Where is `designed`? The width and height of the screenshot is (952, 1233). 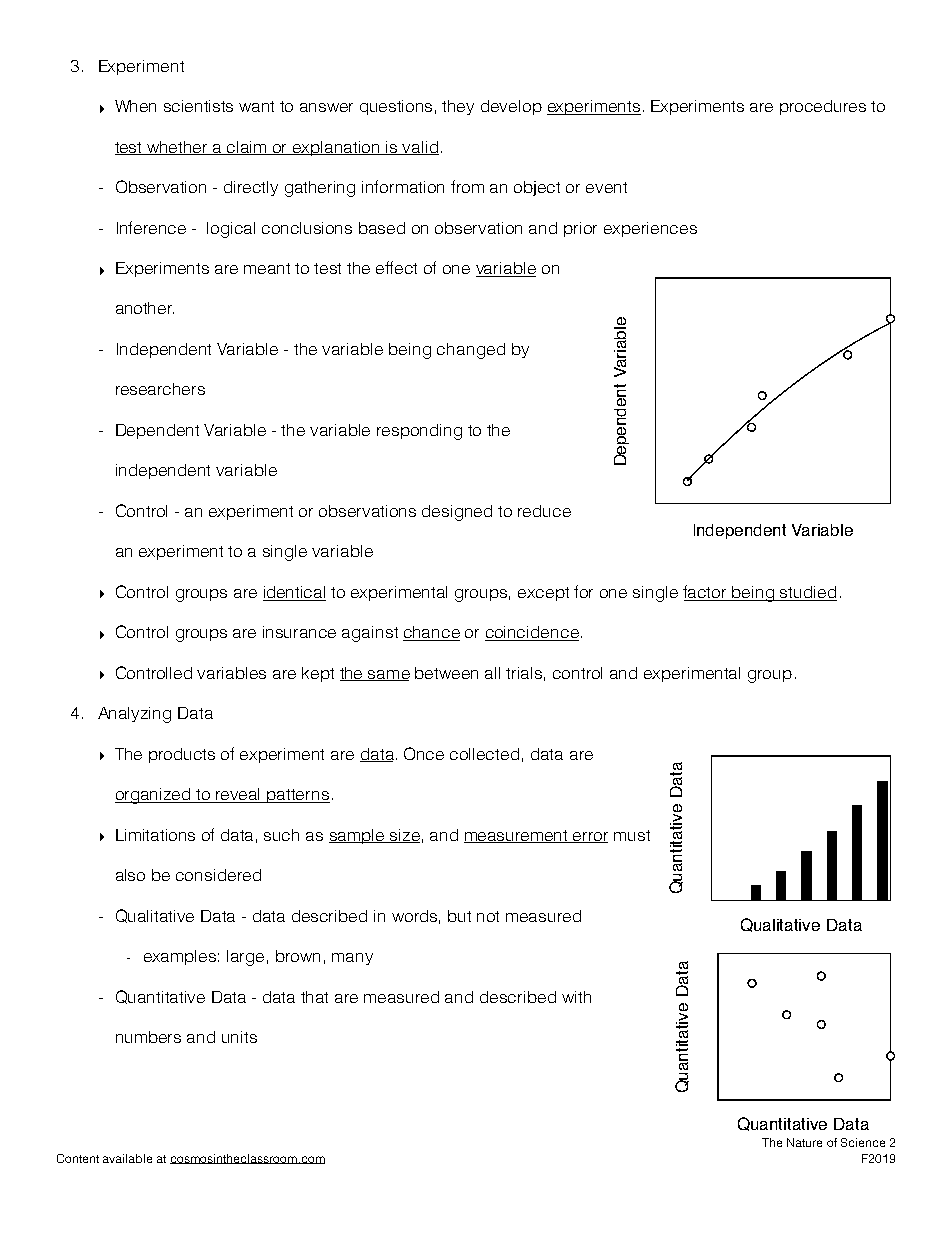
designed is located at coordinates (457, 513).
